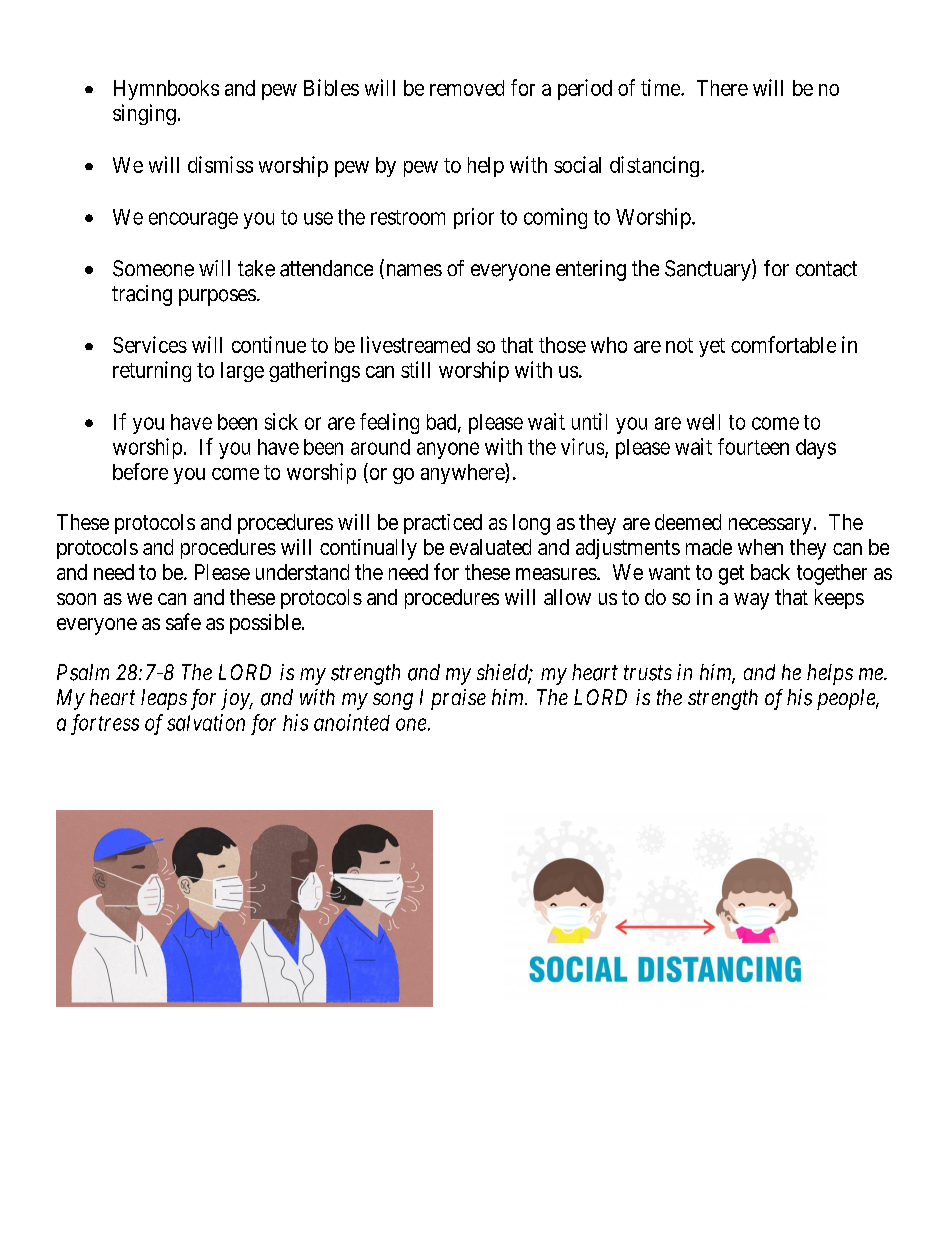  I want to click on There, so click(722, 88).
